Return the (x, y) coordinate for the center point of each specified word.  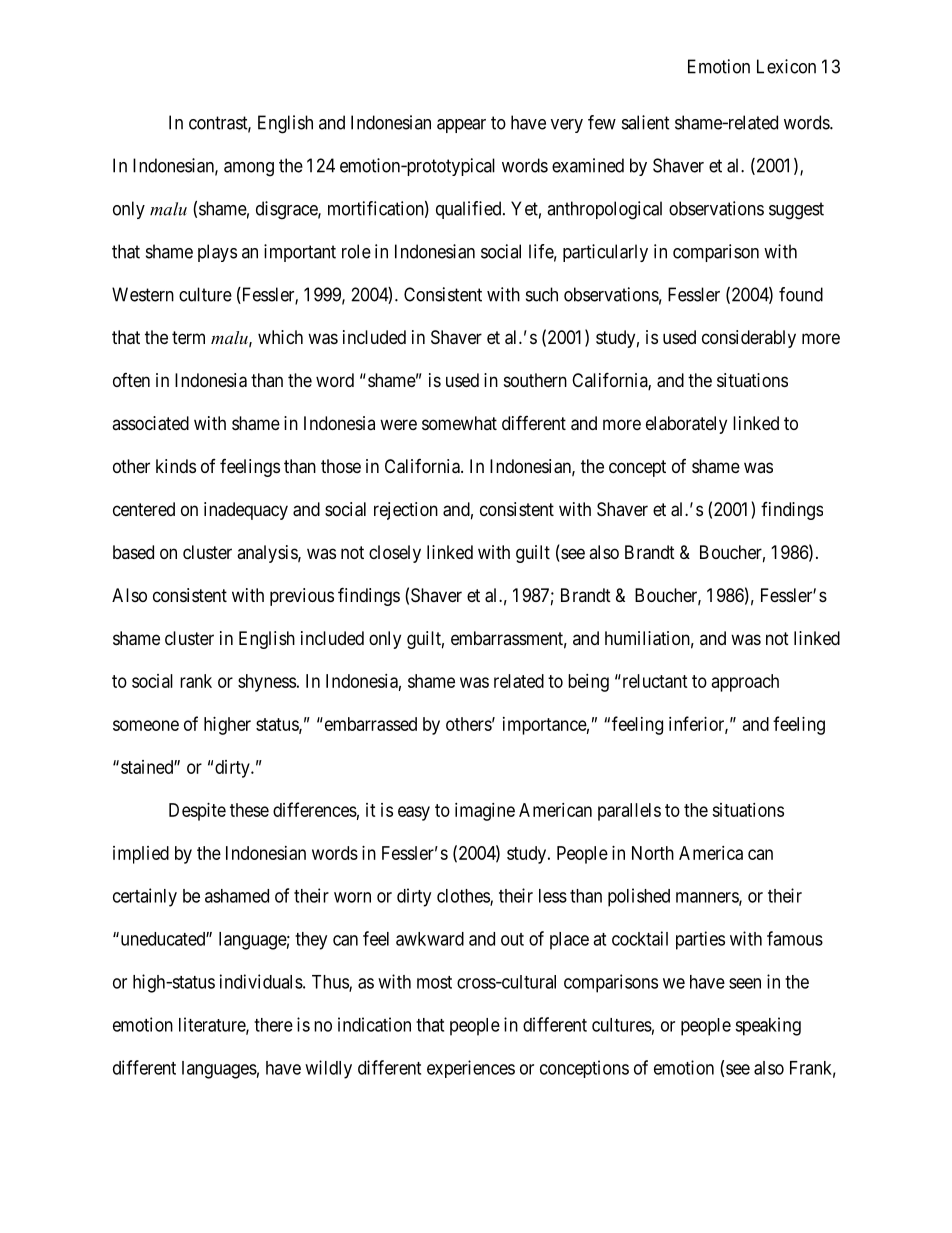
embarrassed (369, 724)
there (273, 1025)
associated (150, 423)
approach (745, 683)
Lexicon (786, 66)
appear (461, 126)
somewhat (459, 423)
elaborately (686, 425)
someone (146, 725)
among (249, 169)
